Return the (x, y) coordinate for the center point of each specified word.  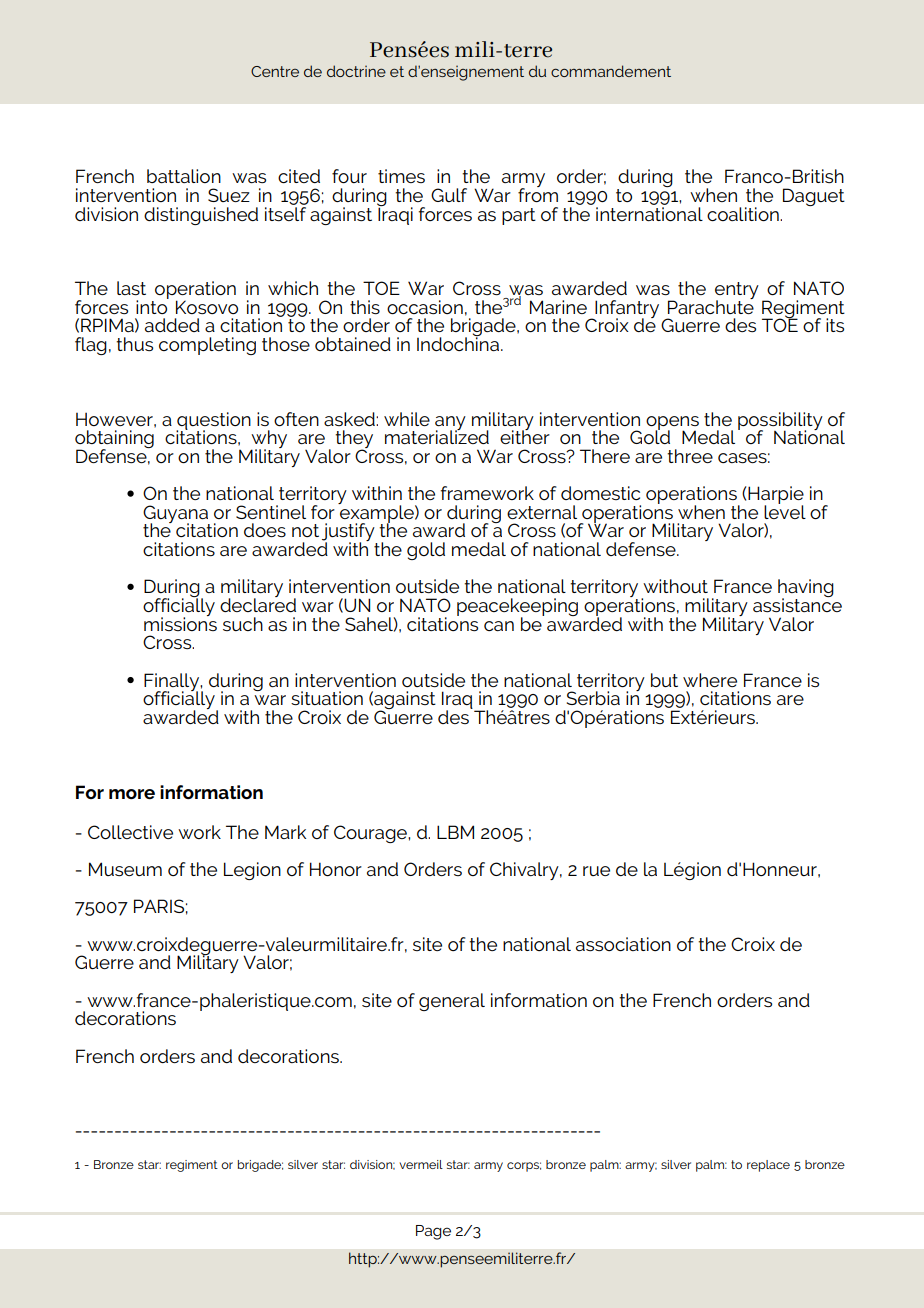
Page (433, 1232)
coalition (744, 214)
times (401, 176)
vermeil (421, 1164)
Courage (371, 834)
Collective (130, 832)
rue (596, 871)
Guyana (176, 515)
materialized (437, 436)
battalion (184, 176)
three (690, 456)
